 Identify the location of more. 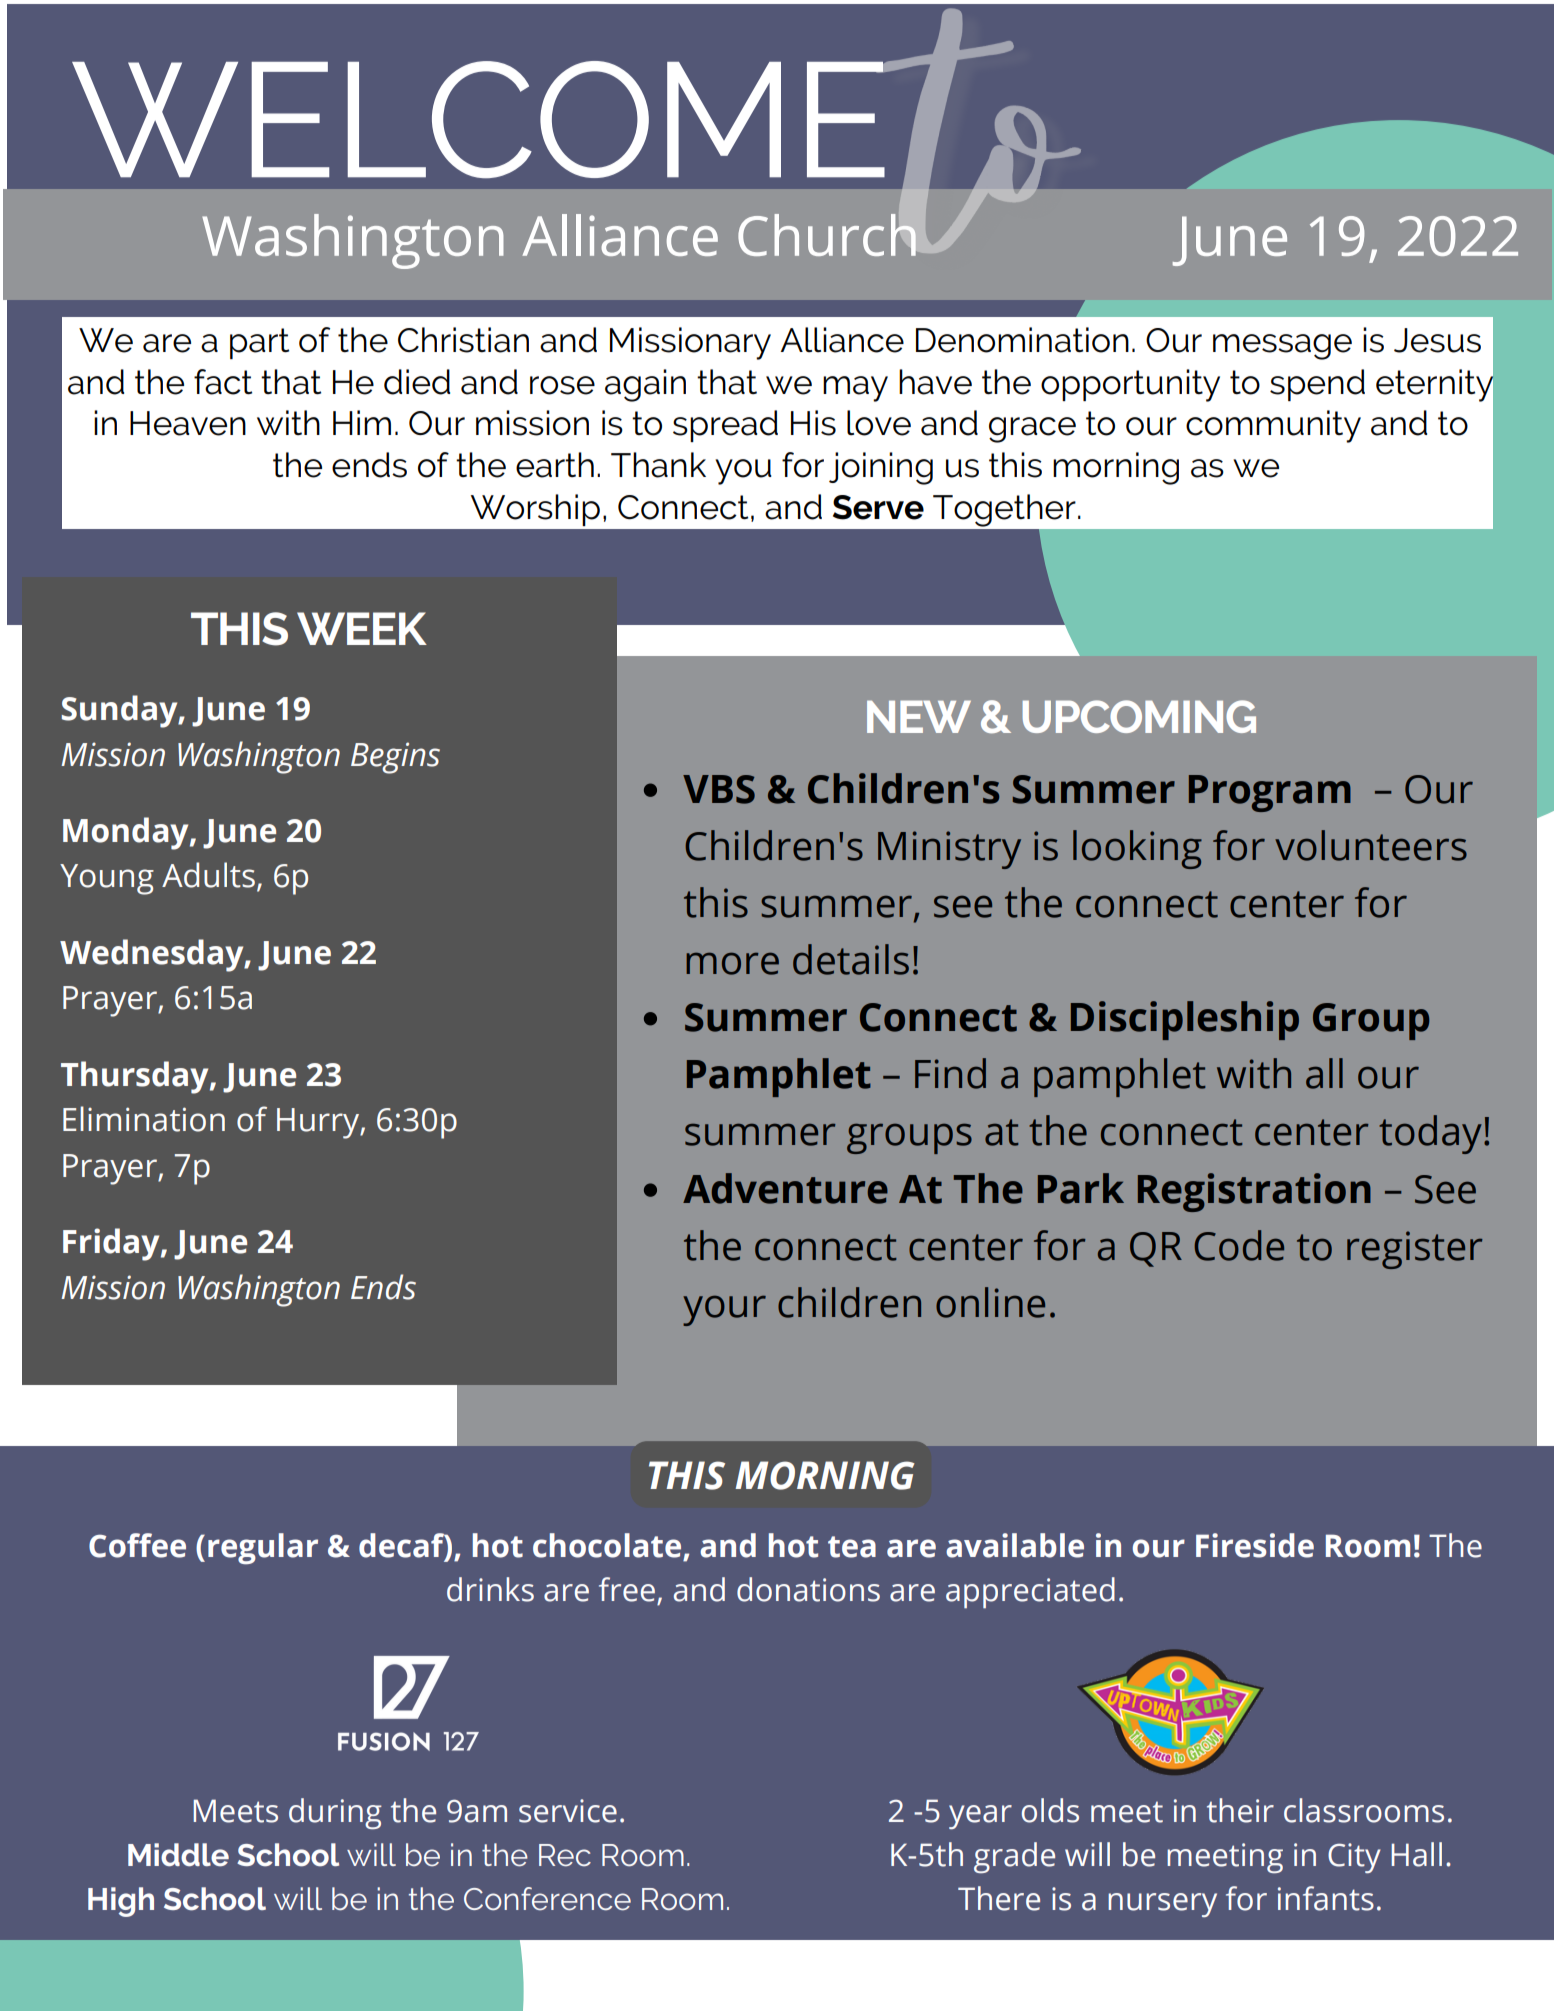
(732, 963).
